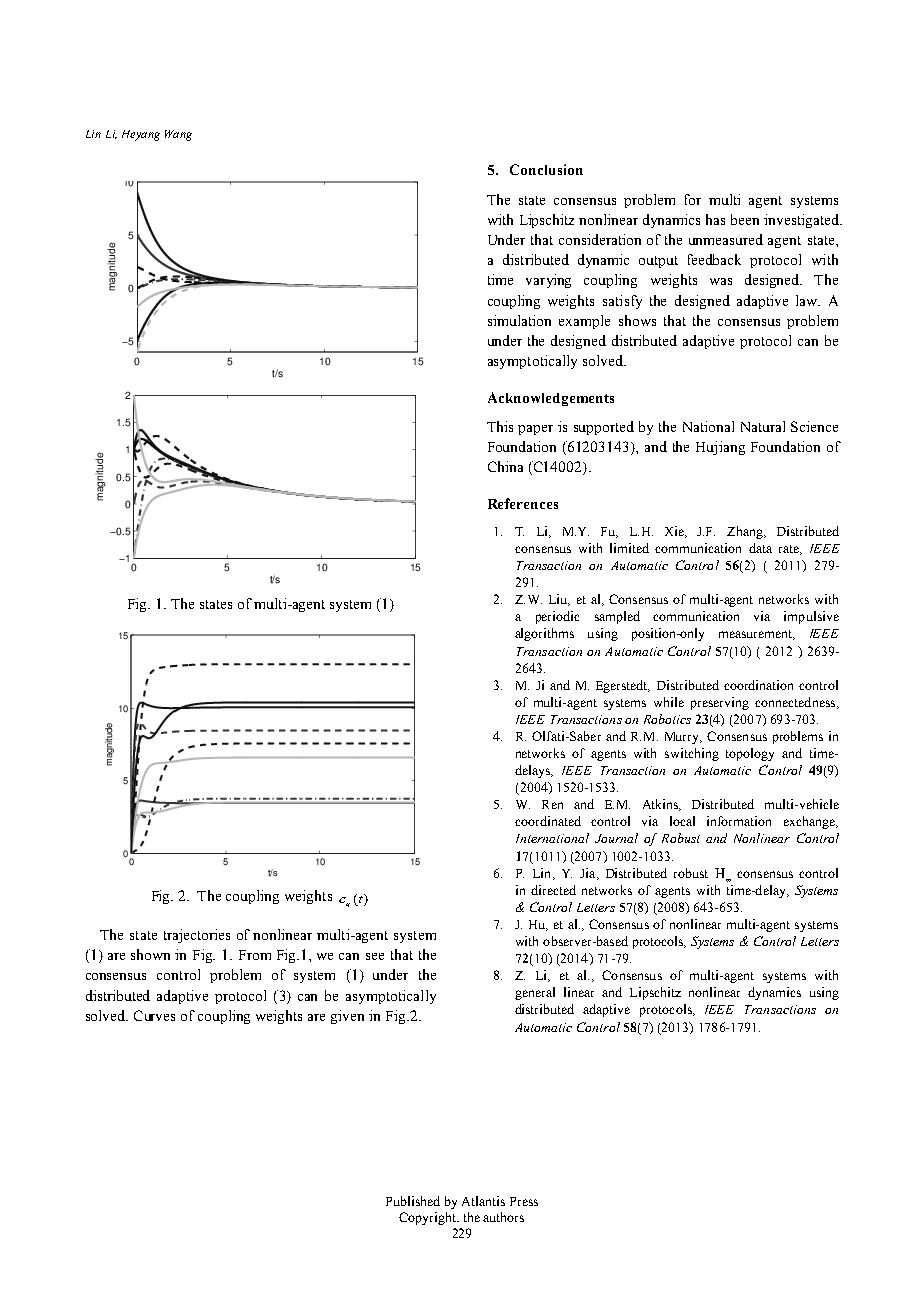 The width and height of the screenshot is (924, 1308). What do you see at coordinates (546, 169) in the screenshot?
I see `Conclusion` at bounding box center [546, 169].
